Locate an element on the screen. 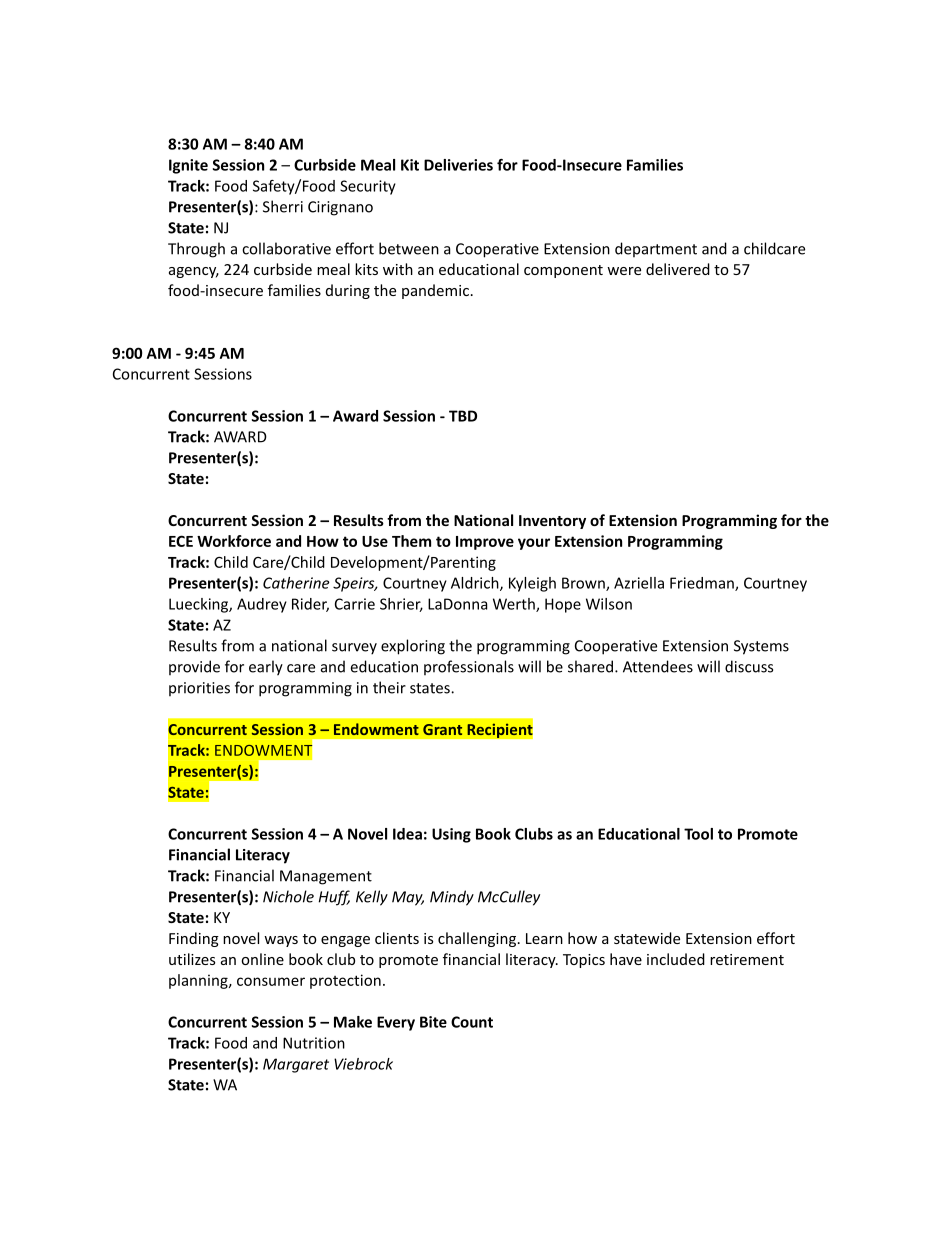 Image resolution: width=952 pixels, height=1233 pixels. TBD is located at coordinates (463, 416).
